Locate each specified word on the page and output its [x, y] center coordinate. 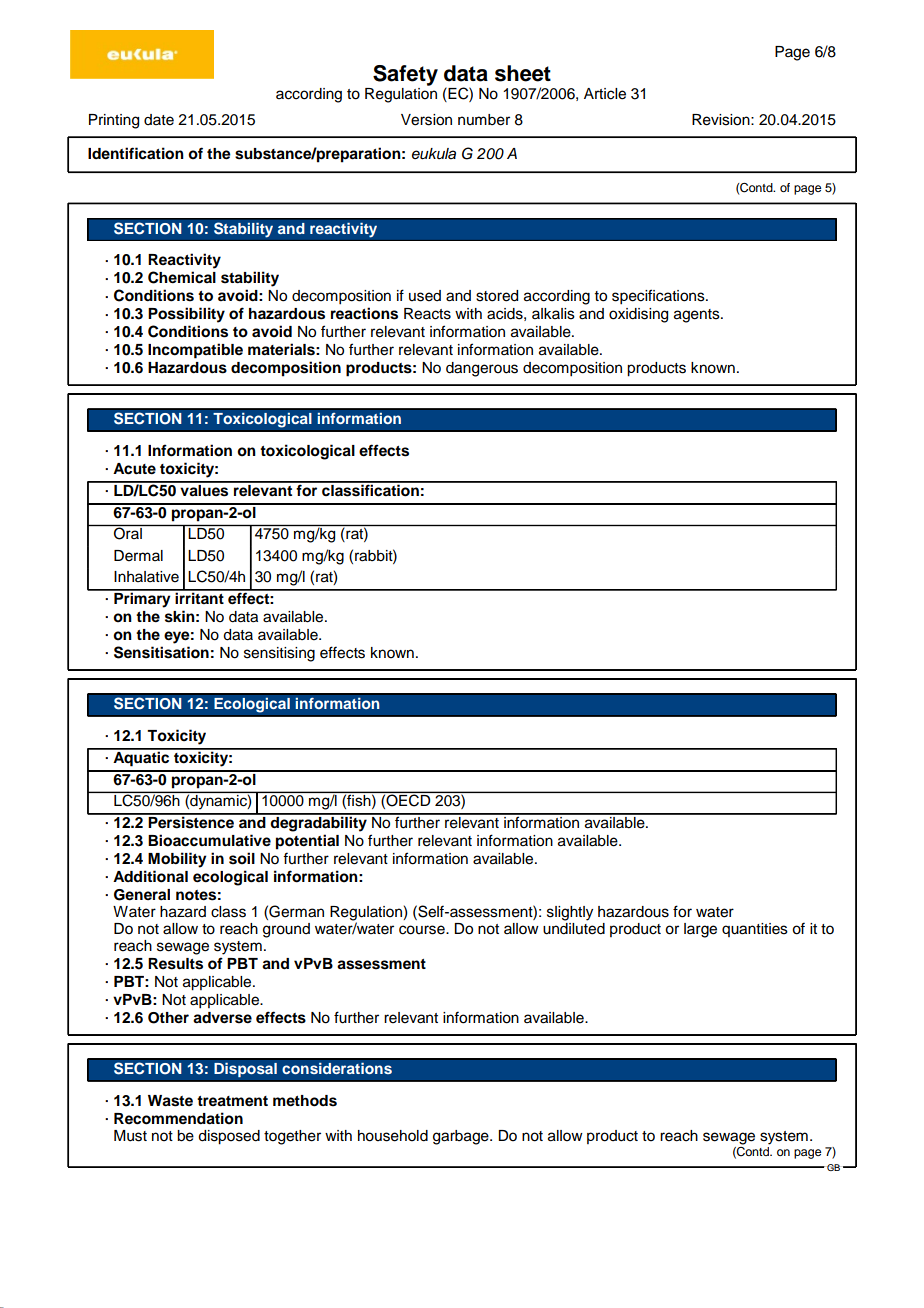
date [159, 120]
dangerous [482, 369]
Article [605, 94]
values [204, 489]
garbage [462, 1137]
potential [307, 842]
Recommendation [178, 1118]
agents [698, 316]
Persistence [191, 821]
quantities [755, 930]
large [700, 930]
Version [426, 120]
